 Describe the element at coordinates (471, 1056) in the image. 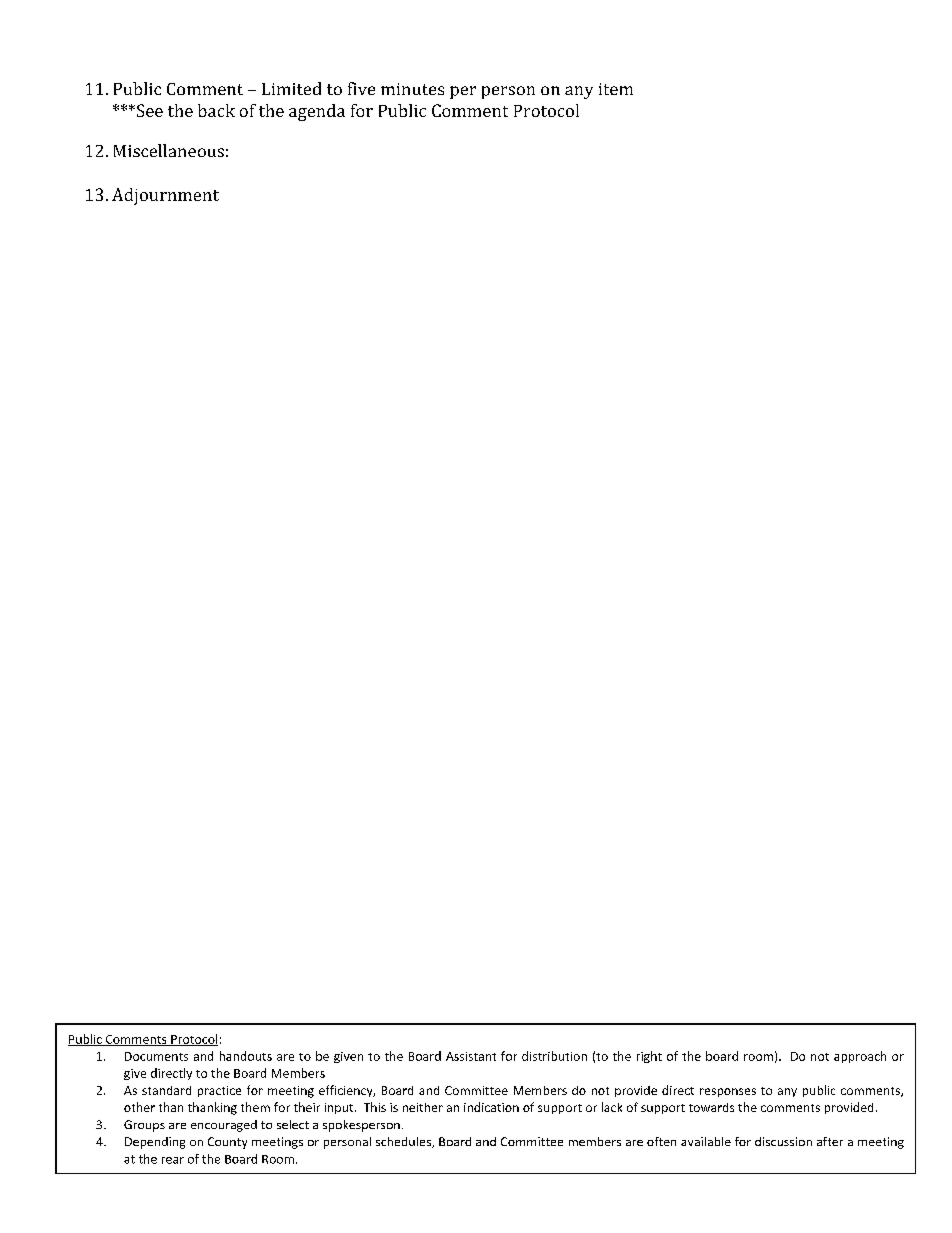

I see `Assistant` at that location.
